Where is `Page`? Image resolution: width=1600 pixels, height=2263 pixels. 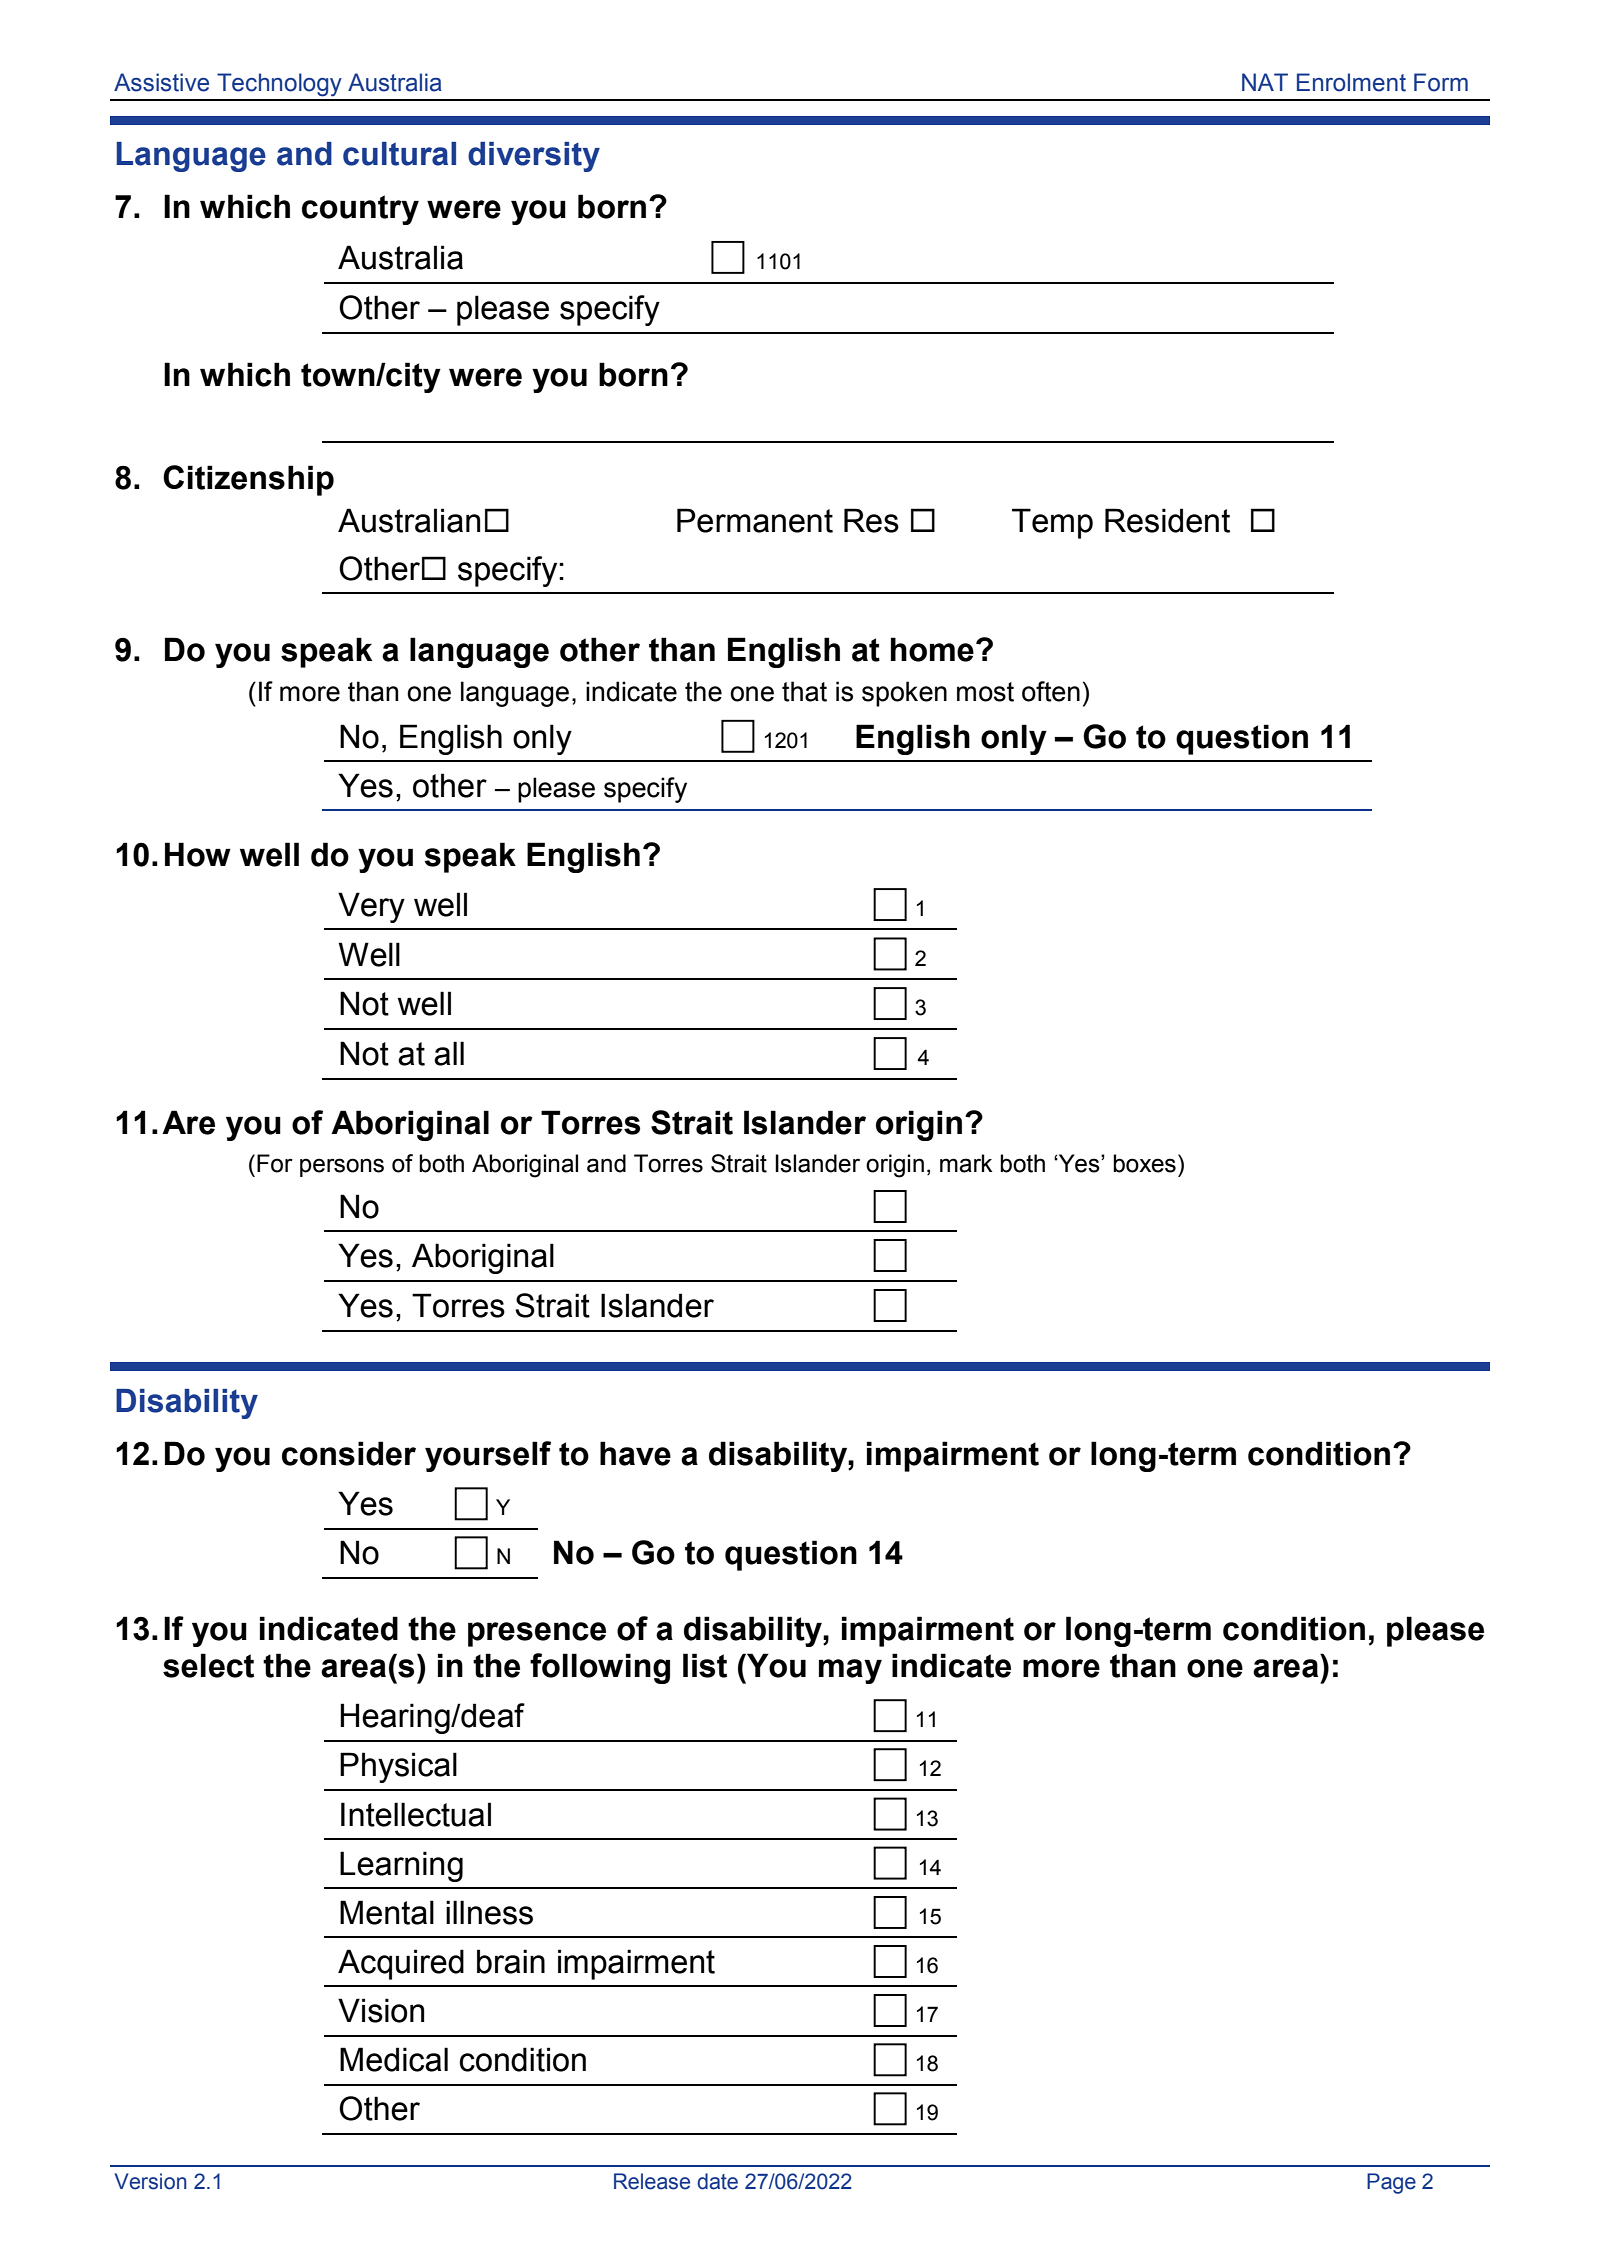 Page is located at coordinates (1391, 2183).
